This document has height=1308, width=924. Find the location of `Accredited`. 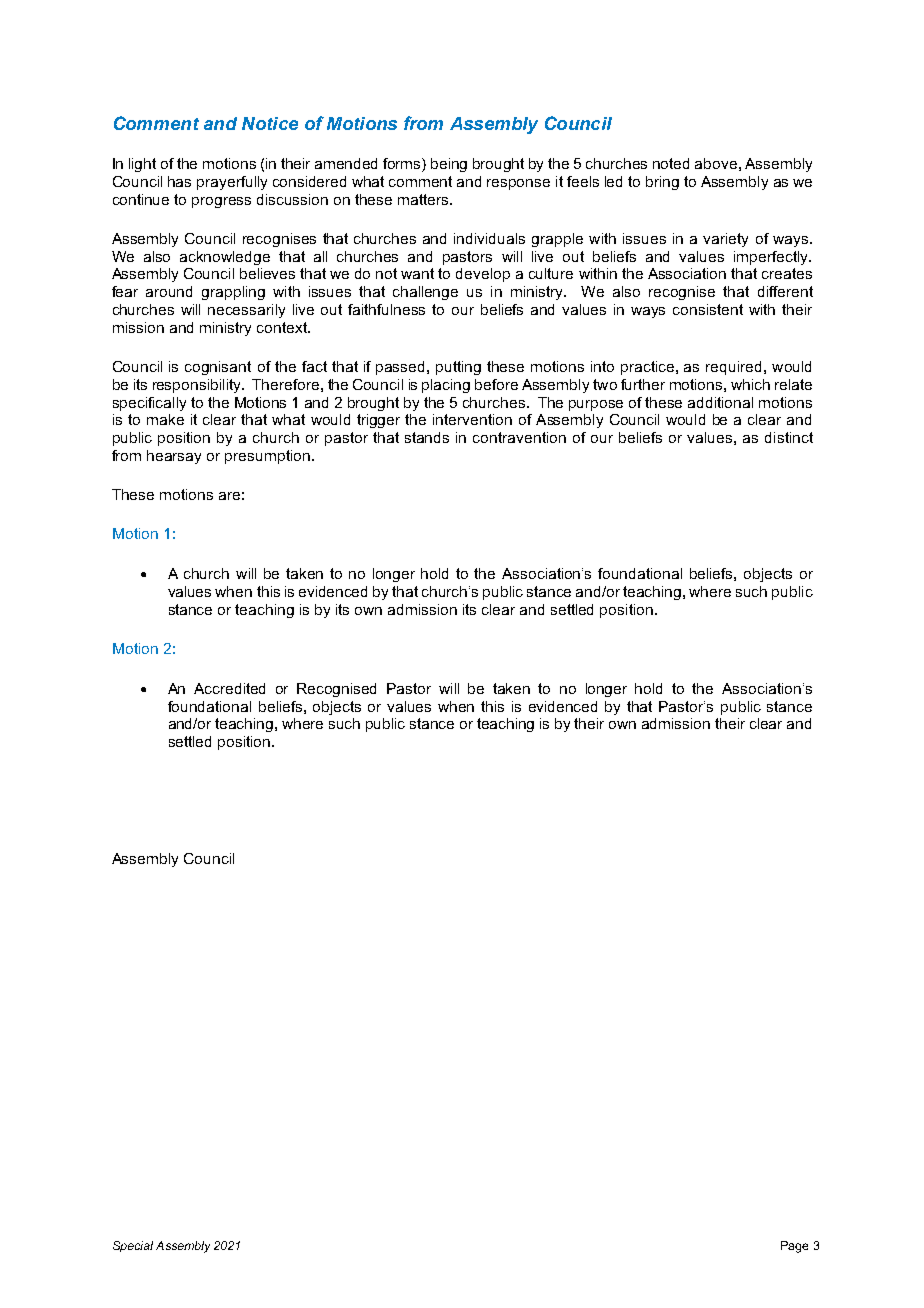

Accredited is located at coordinates (229, 688).
